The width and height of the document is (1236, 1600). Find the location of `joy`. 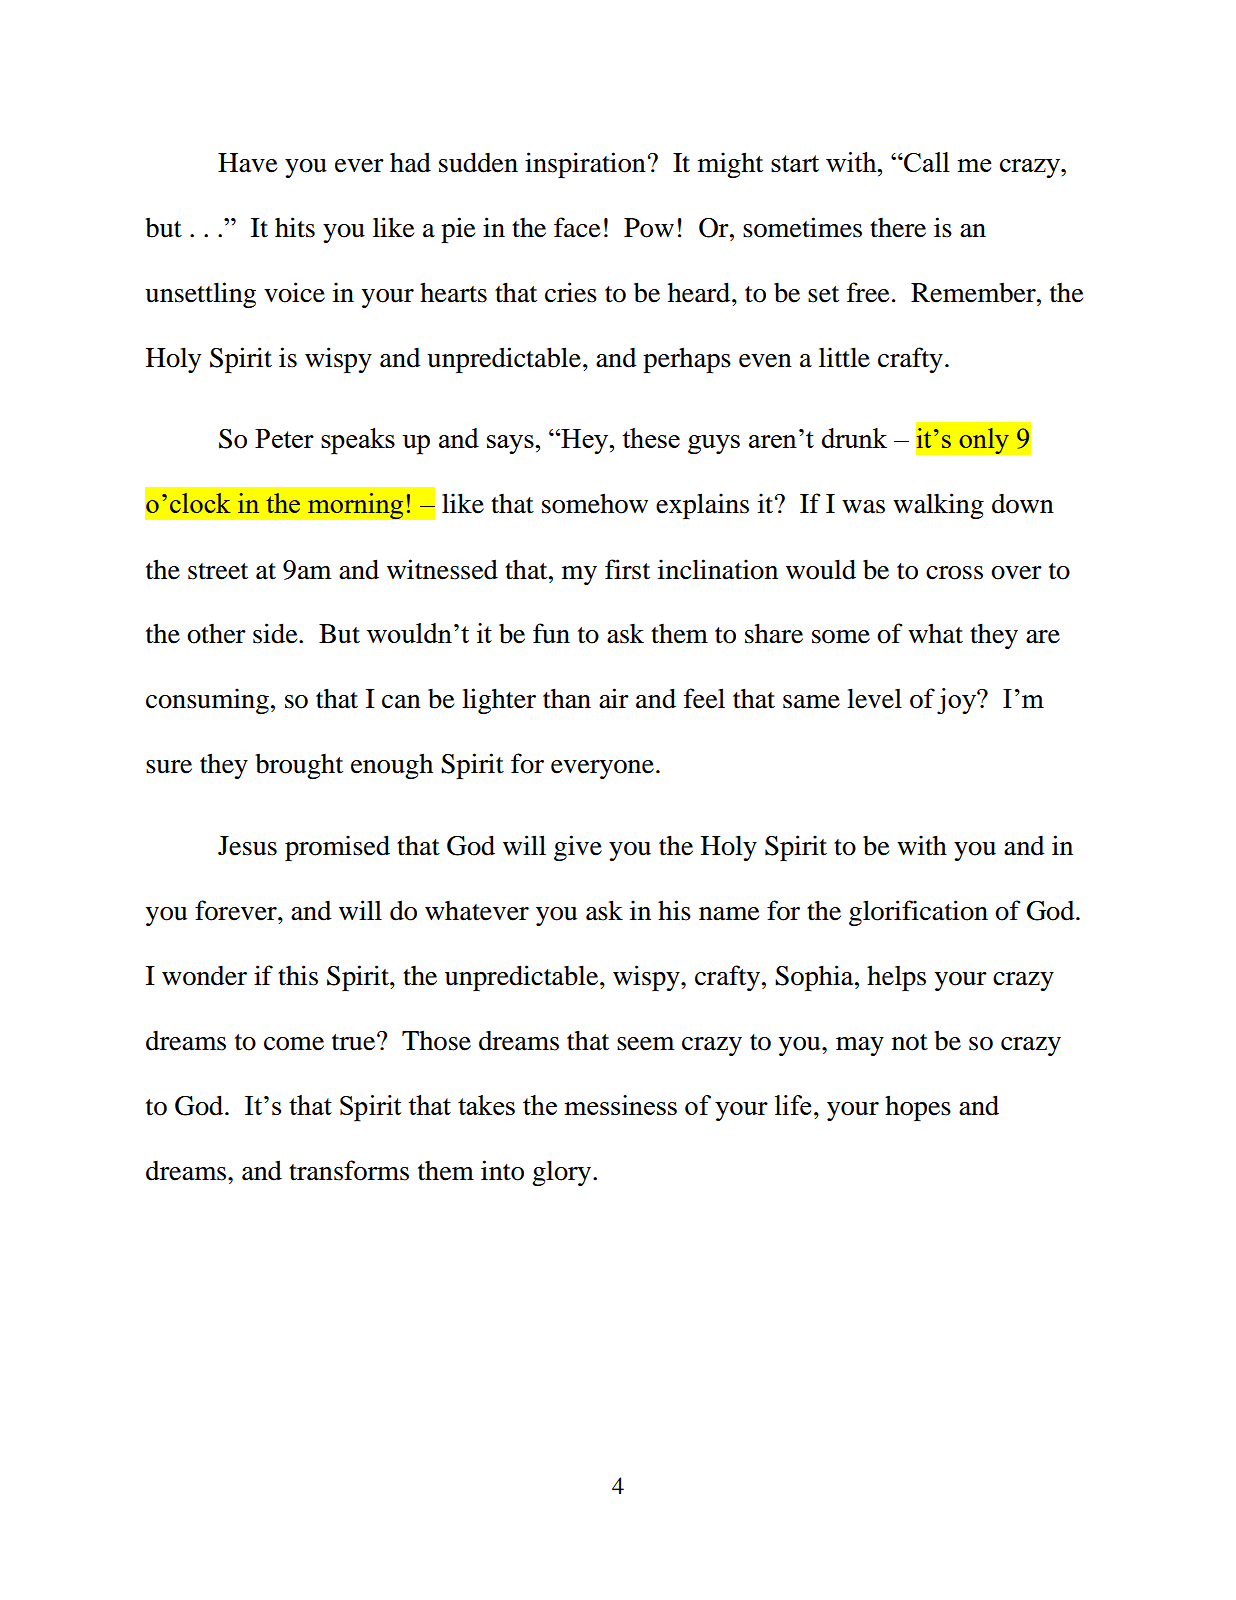

joy is located at coordinates (957, 701).
